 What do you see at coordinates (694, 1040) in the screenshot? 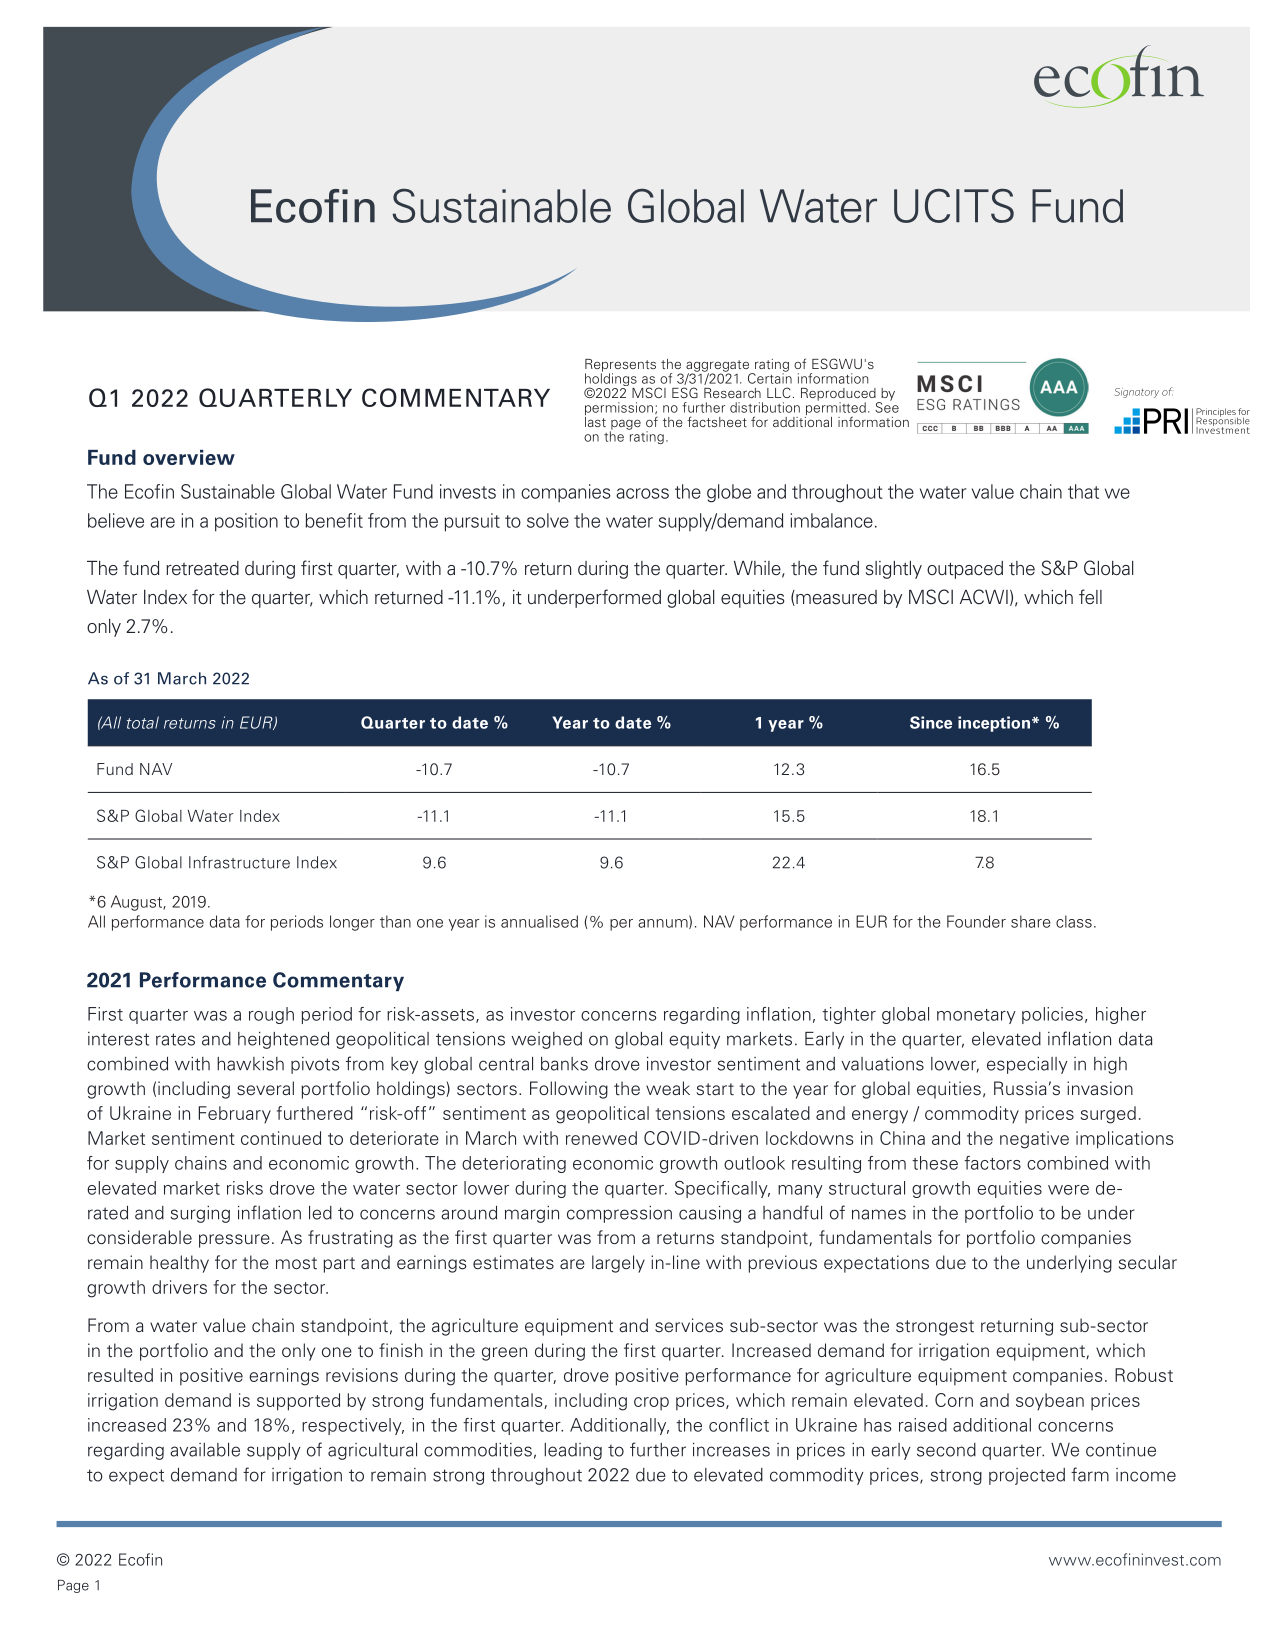
I see `equity` at bounding box center [694, 1040].
